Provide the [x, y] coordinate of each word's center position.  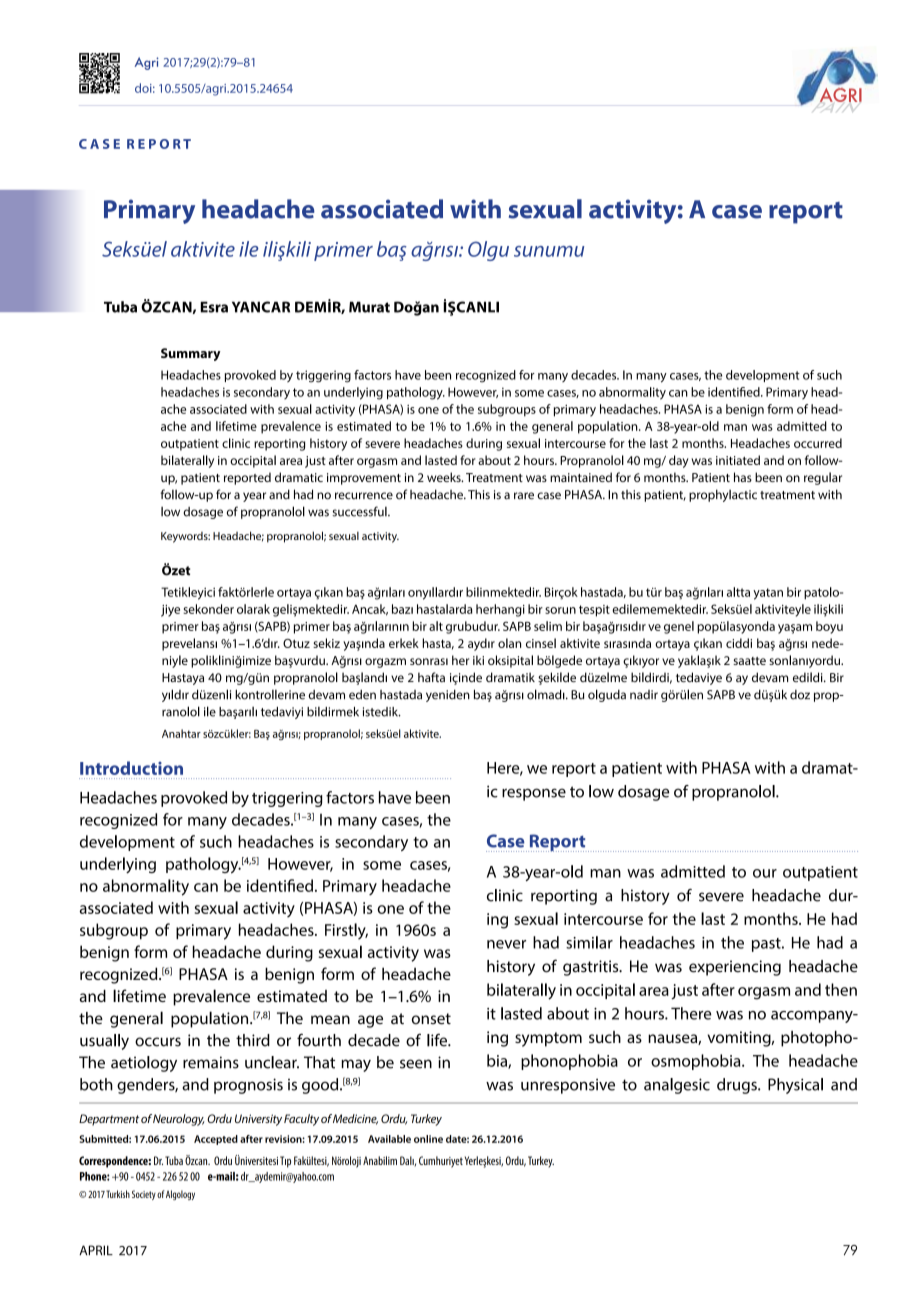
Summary [191, 354]
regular [823, 478]
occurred [818, 443]
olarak [253, 609]
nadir [644, 695]
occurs [158, 1042]
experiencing [735, 968]
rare [524, 496]
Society [144, 1195]
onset [431, 1019]
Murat [369, 307]
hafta [431, 677]
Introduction [131, 768]
